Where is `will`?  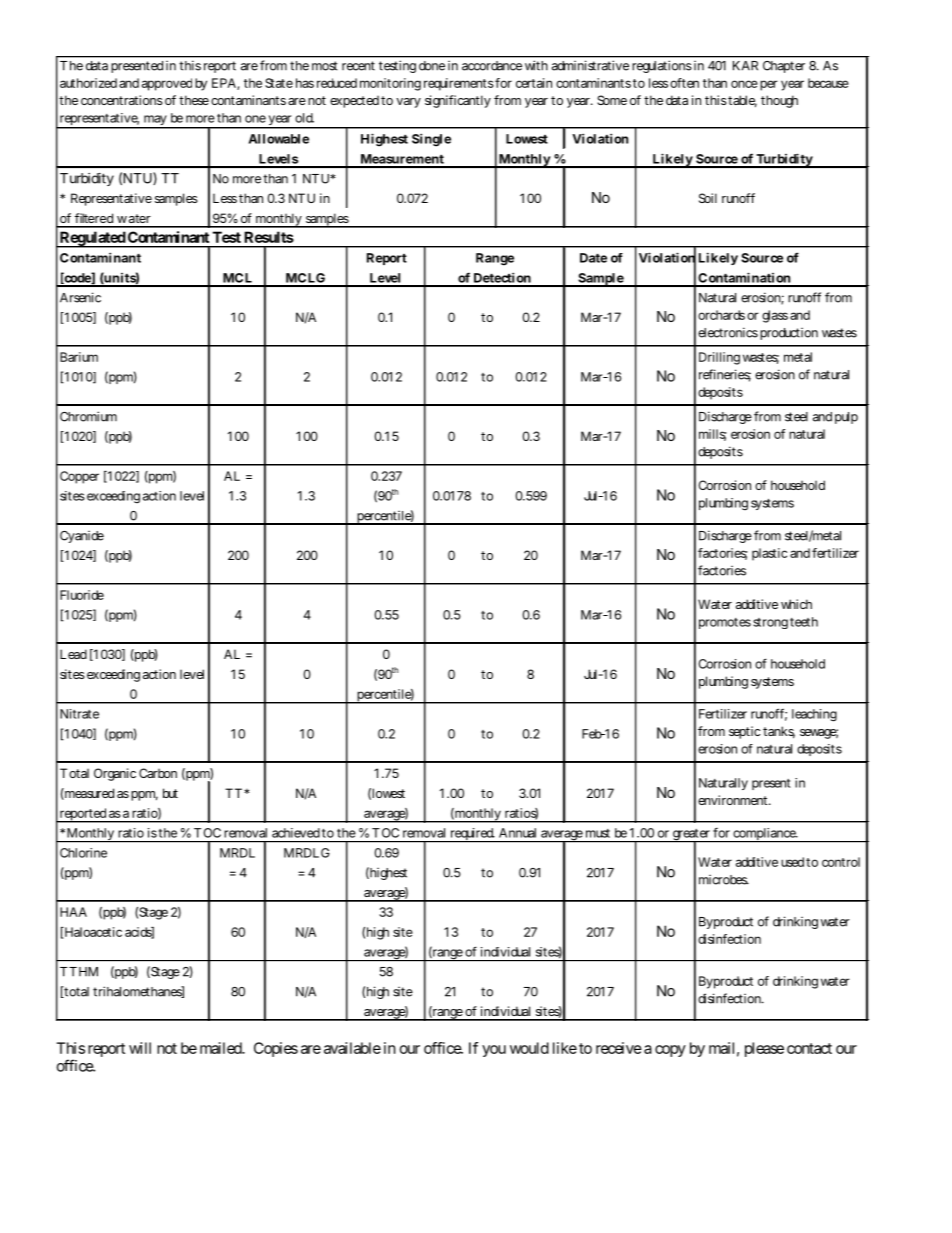 will is located at coordinates (140, 1048).
